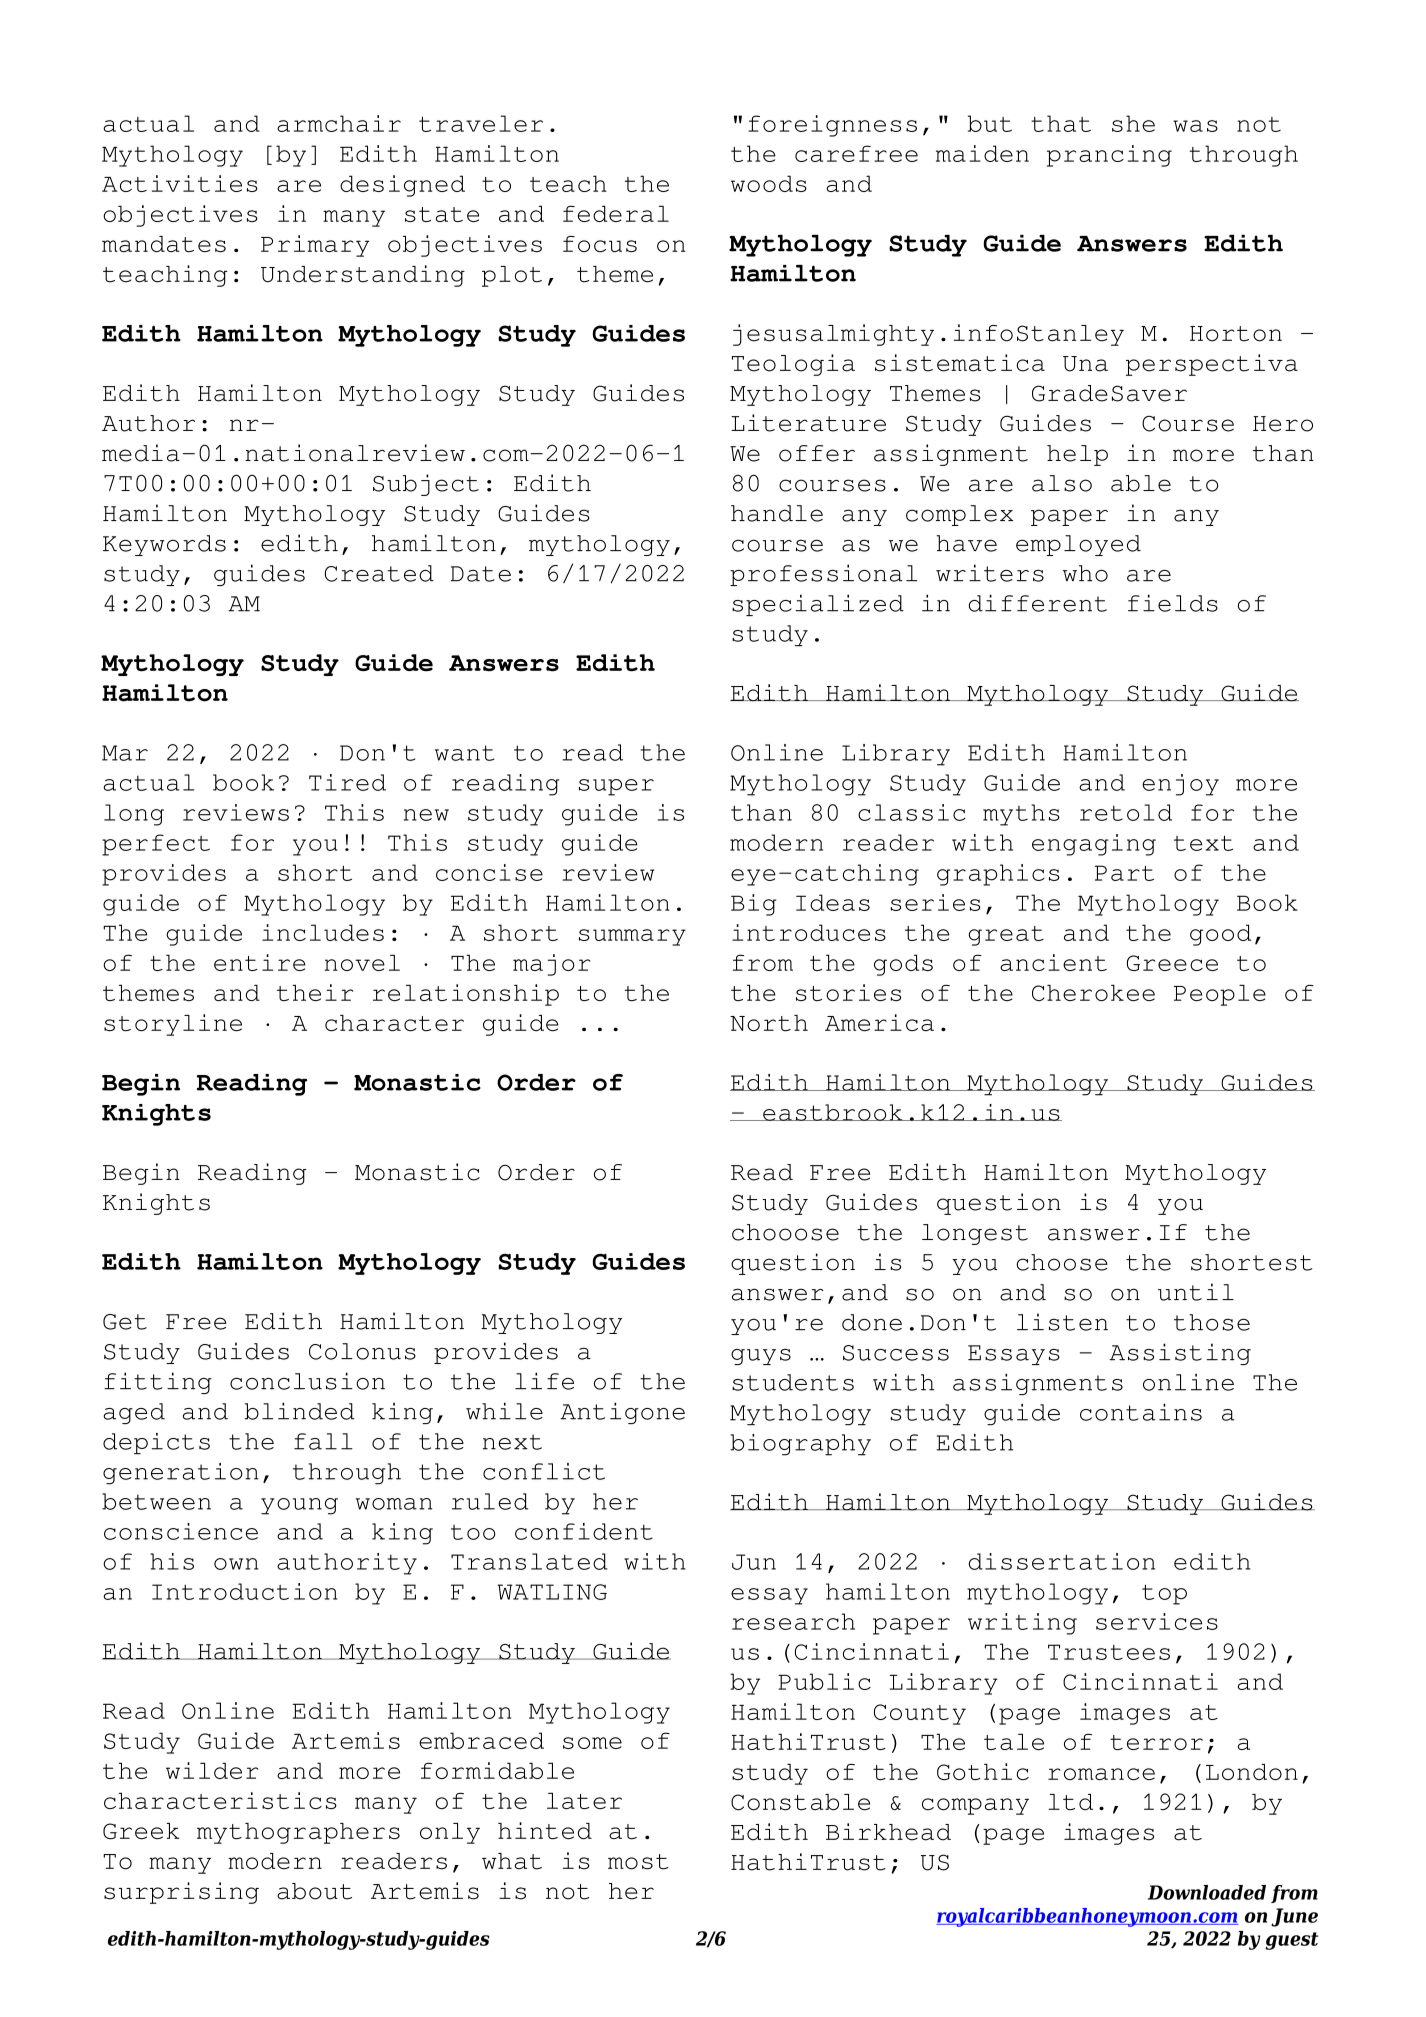 Image resolution: width=1426 pixels, height=2017 pixels. What do you see at coordinates (180, 183) in the screenshot?
I see `Activities` at bounding box center [180, 183].
